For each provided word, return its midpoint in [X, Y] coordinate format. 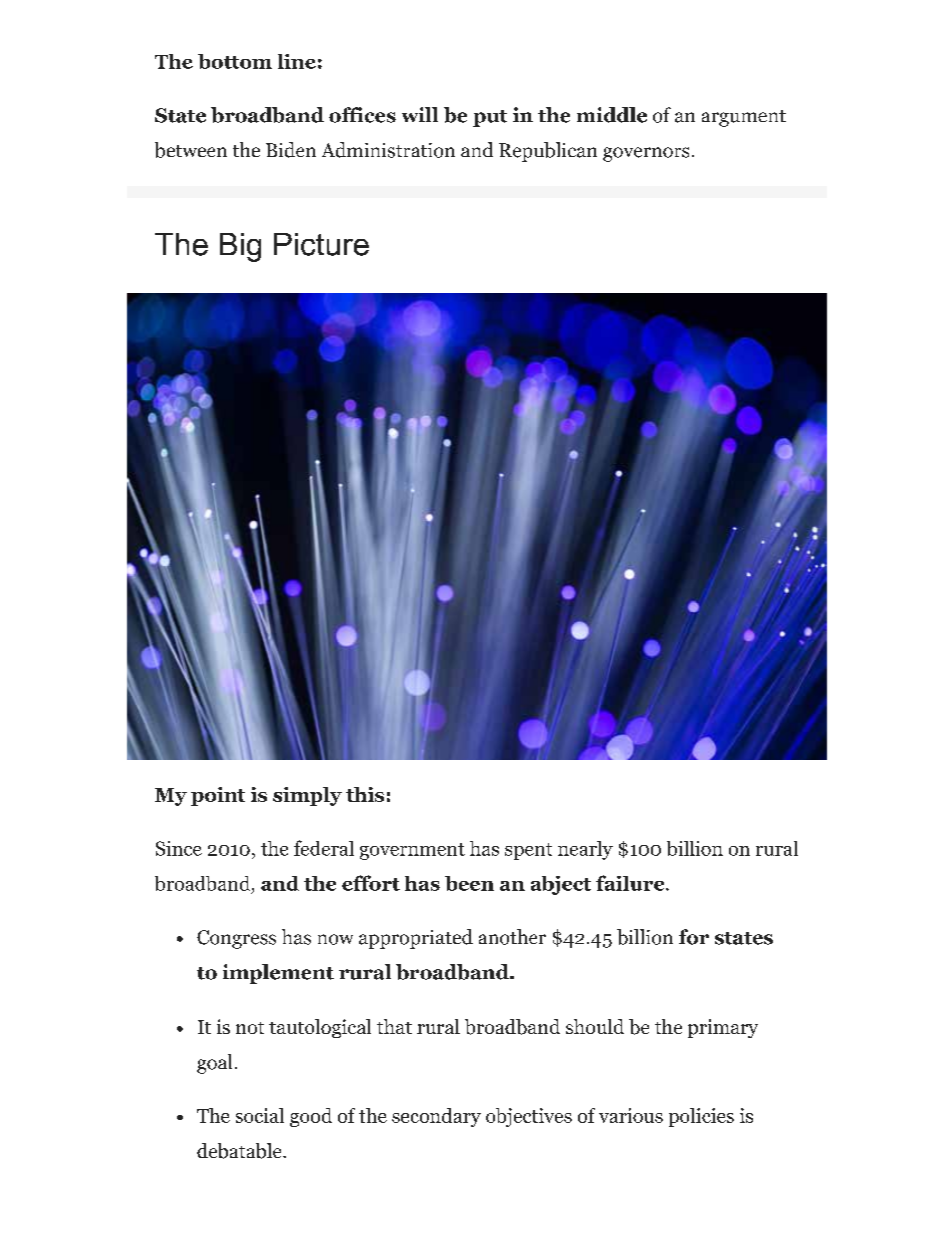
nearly [585, 850]
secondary [436, 1117]
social [260, 1115]
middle [612, 115]
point [218, 796]
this [365, 794]
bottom [235, 61]
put [490, 118]
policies [701, 1117]
